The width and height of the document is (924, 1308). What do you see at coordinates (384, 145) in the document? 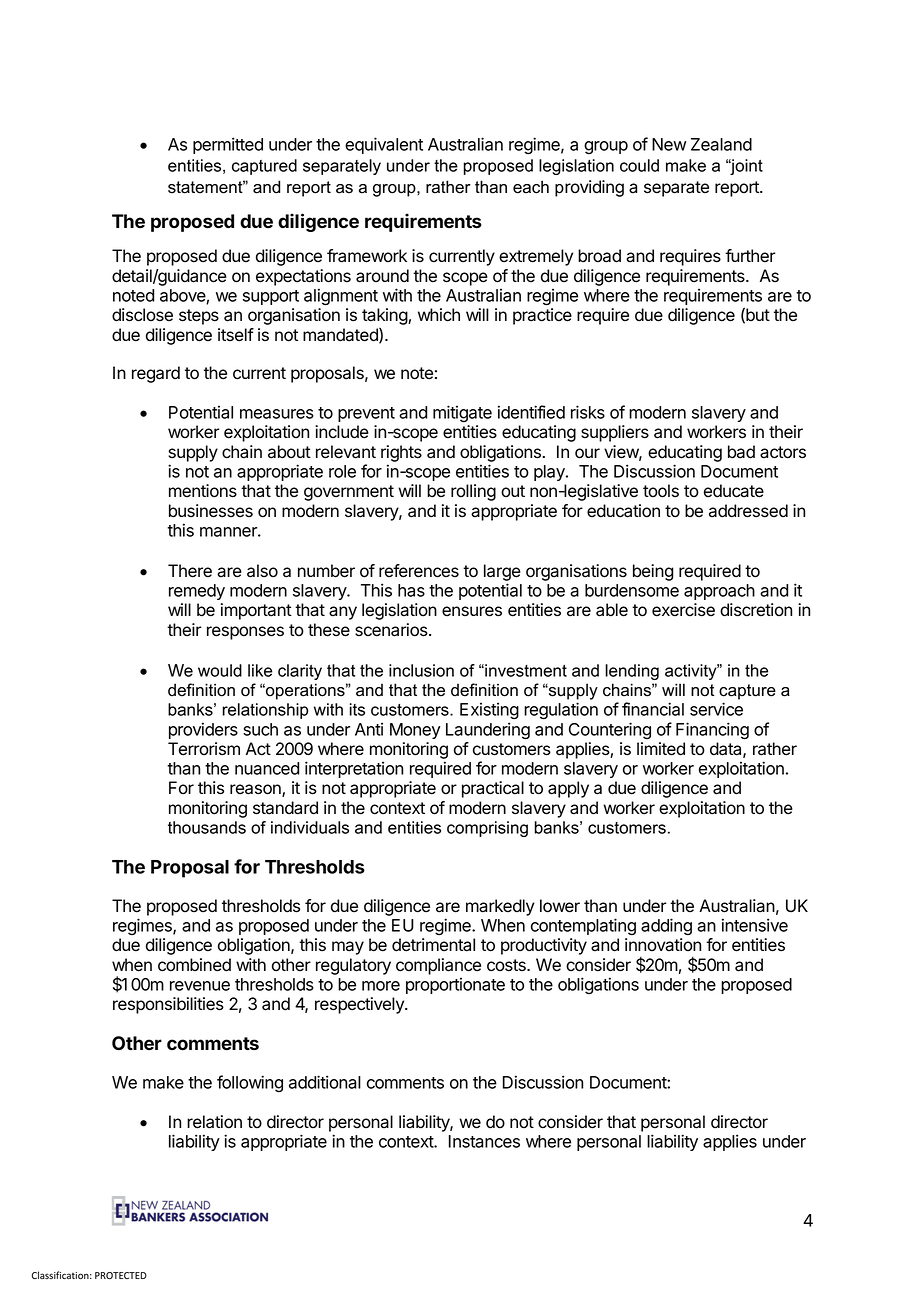
I see `equivalent` at bounding box center [384, 145].
